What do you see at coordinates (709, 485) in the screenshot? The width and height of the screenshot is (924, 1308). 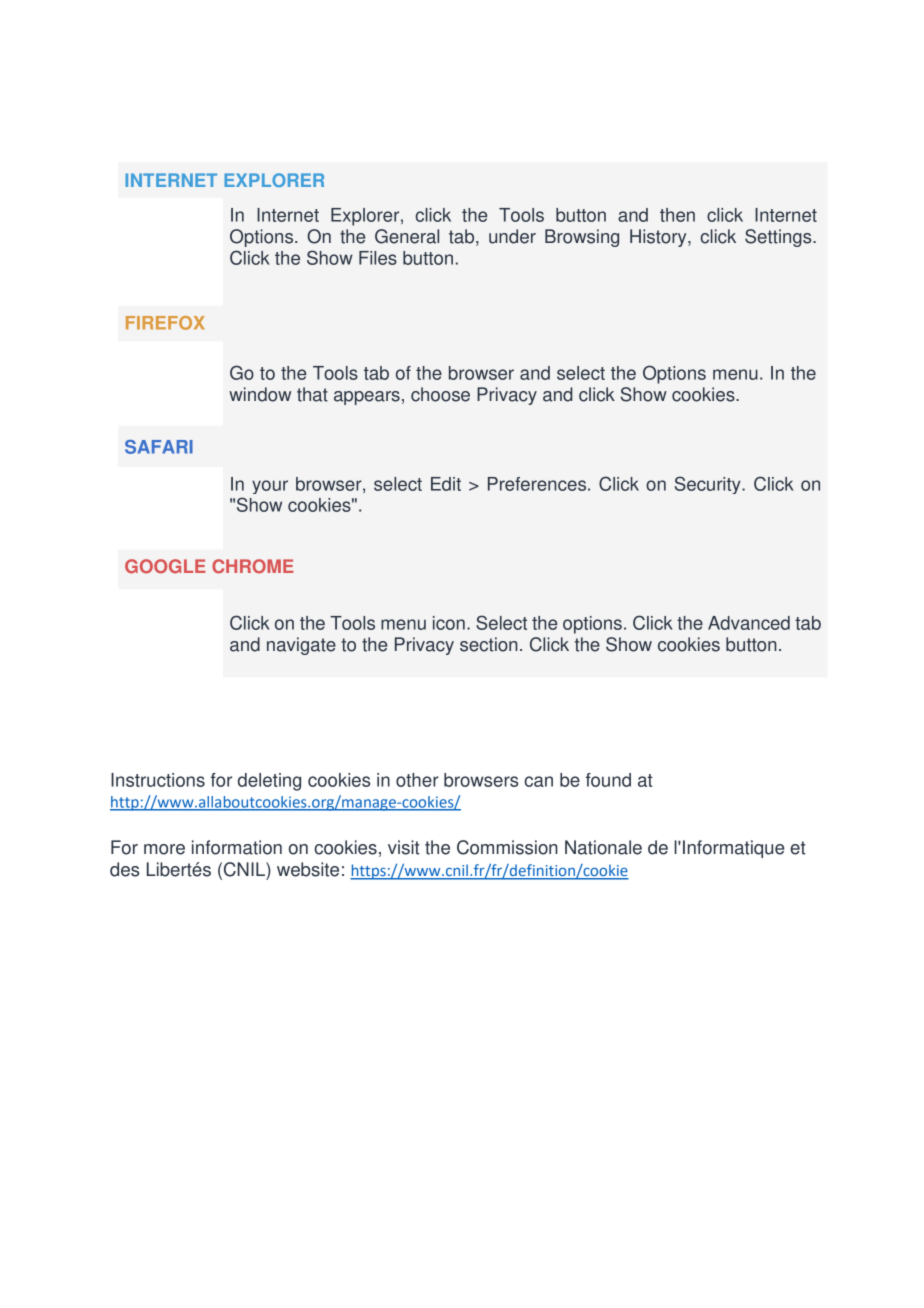 I see `Security` at bounding box center [709, 485].
